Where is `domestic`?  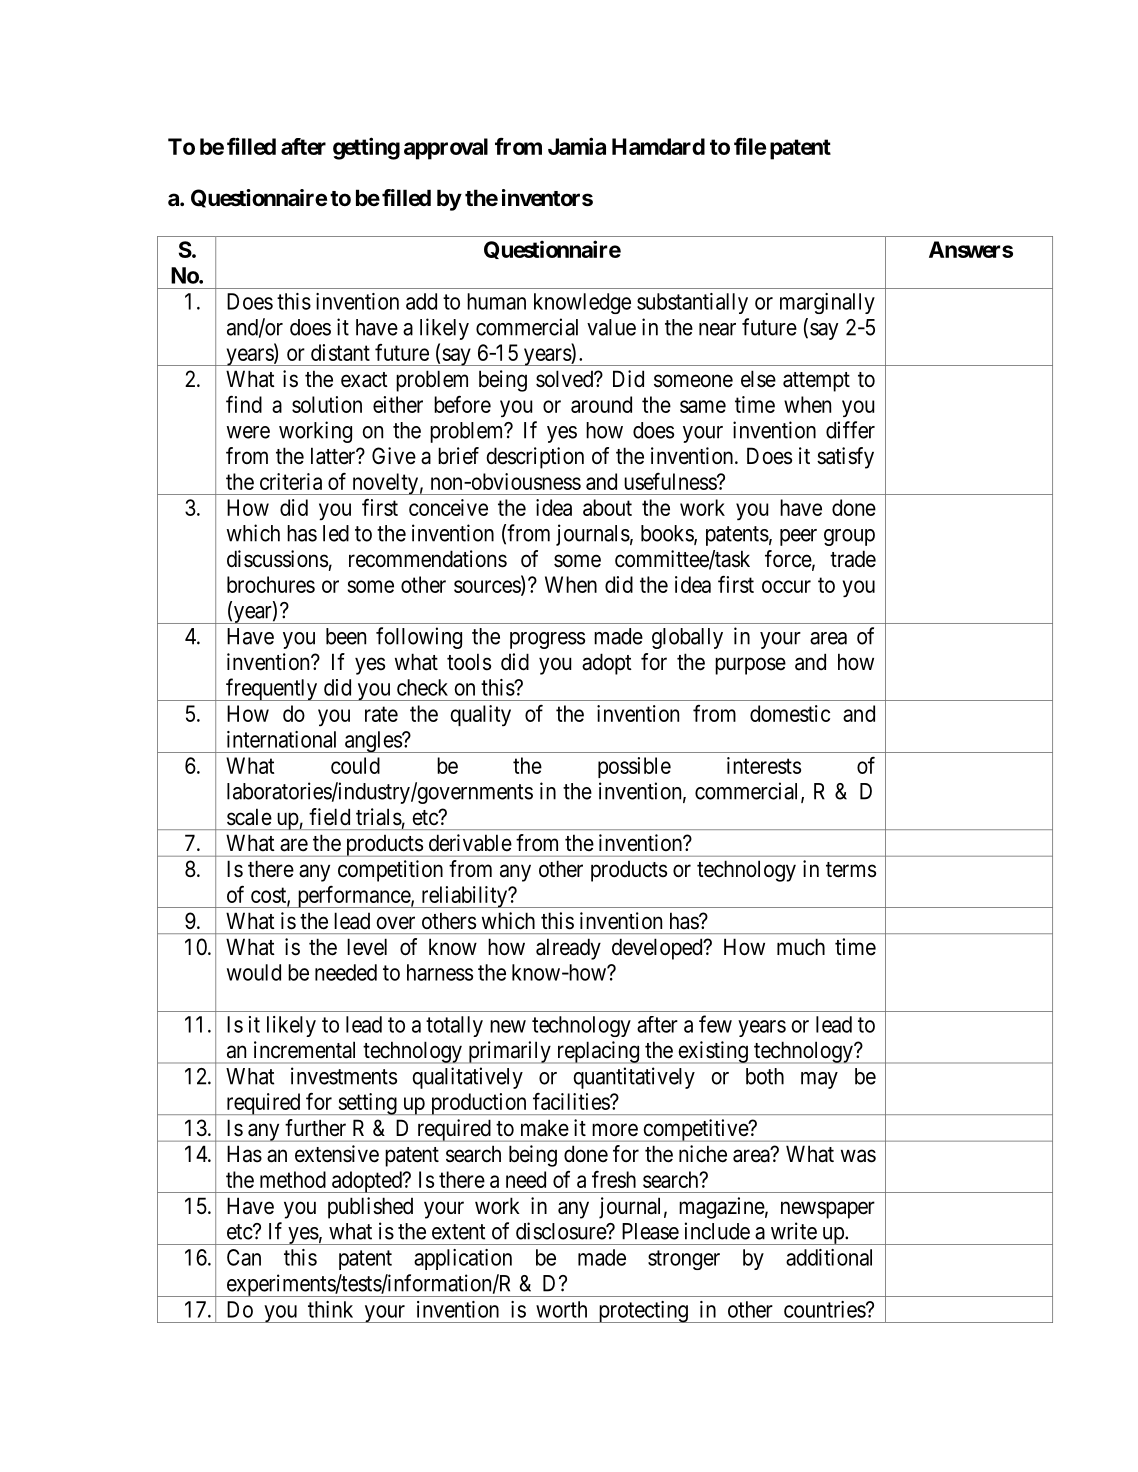
domestic is located at coordinates (790, 713).
